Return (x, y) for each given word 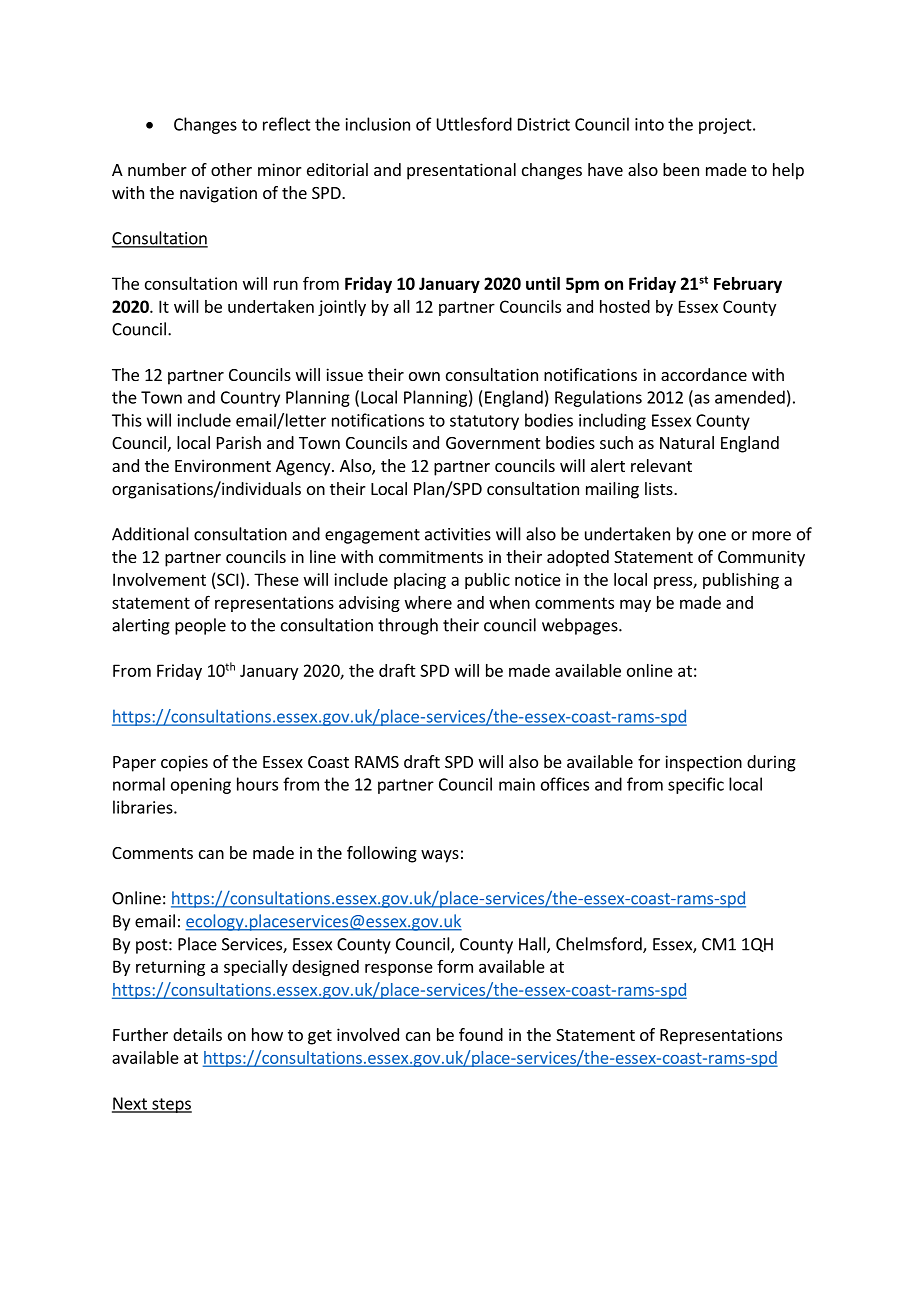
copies (184, 763)
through (408, 626)
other (231, 169)
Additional (150, 534)
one (712, 536)
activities (458, 534)
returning (170, 968)
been (681, 169)
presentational (461, 171)
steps (171, 1105)
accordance (704, 374)
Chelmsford (600, 945)
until (543, 283)
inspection (703, 763)
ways (440, 856)
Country (250, 399)
